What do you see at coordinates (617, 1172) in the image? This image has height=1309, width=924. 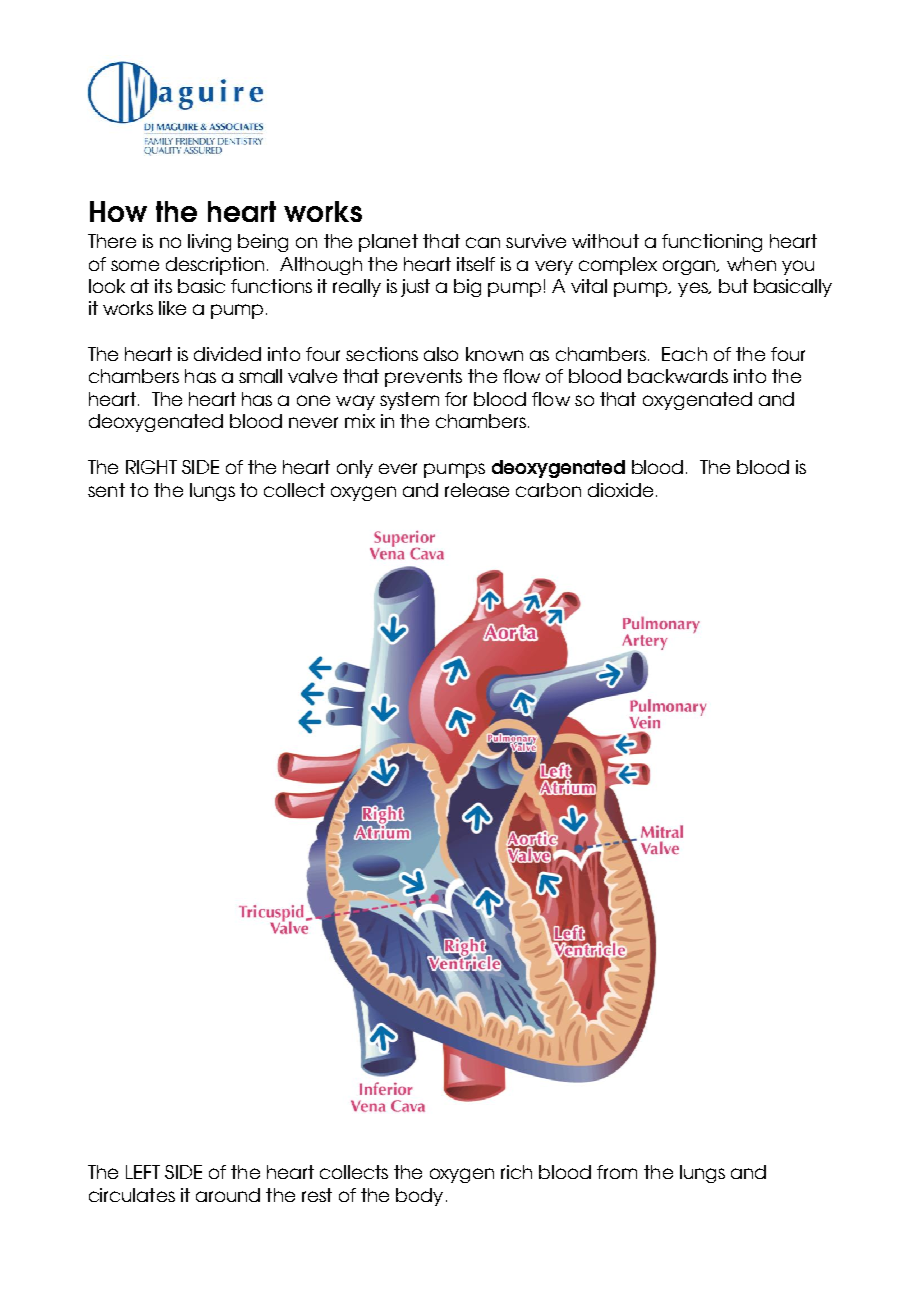 I see `from` at bounding box center [617, 1172].
